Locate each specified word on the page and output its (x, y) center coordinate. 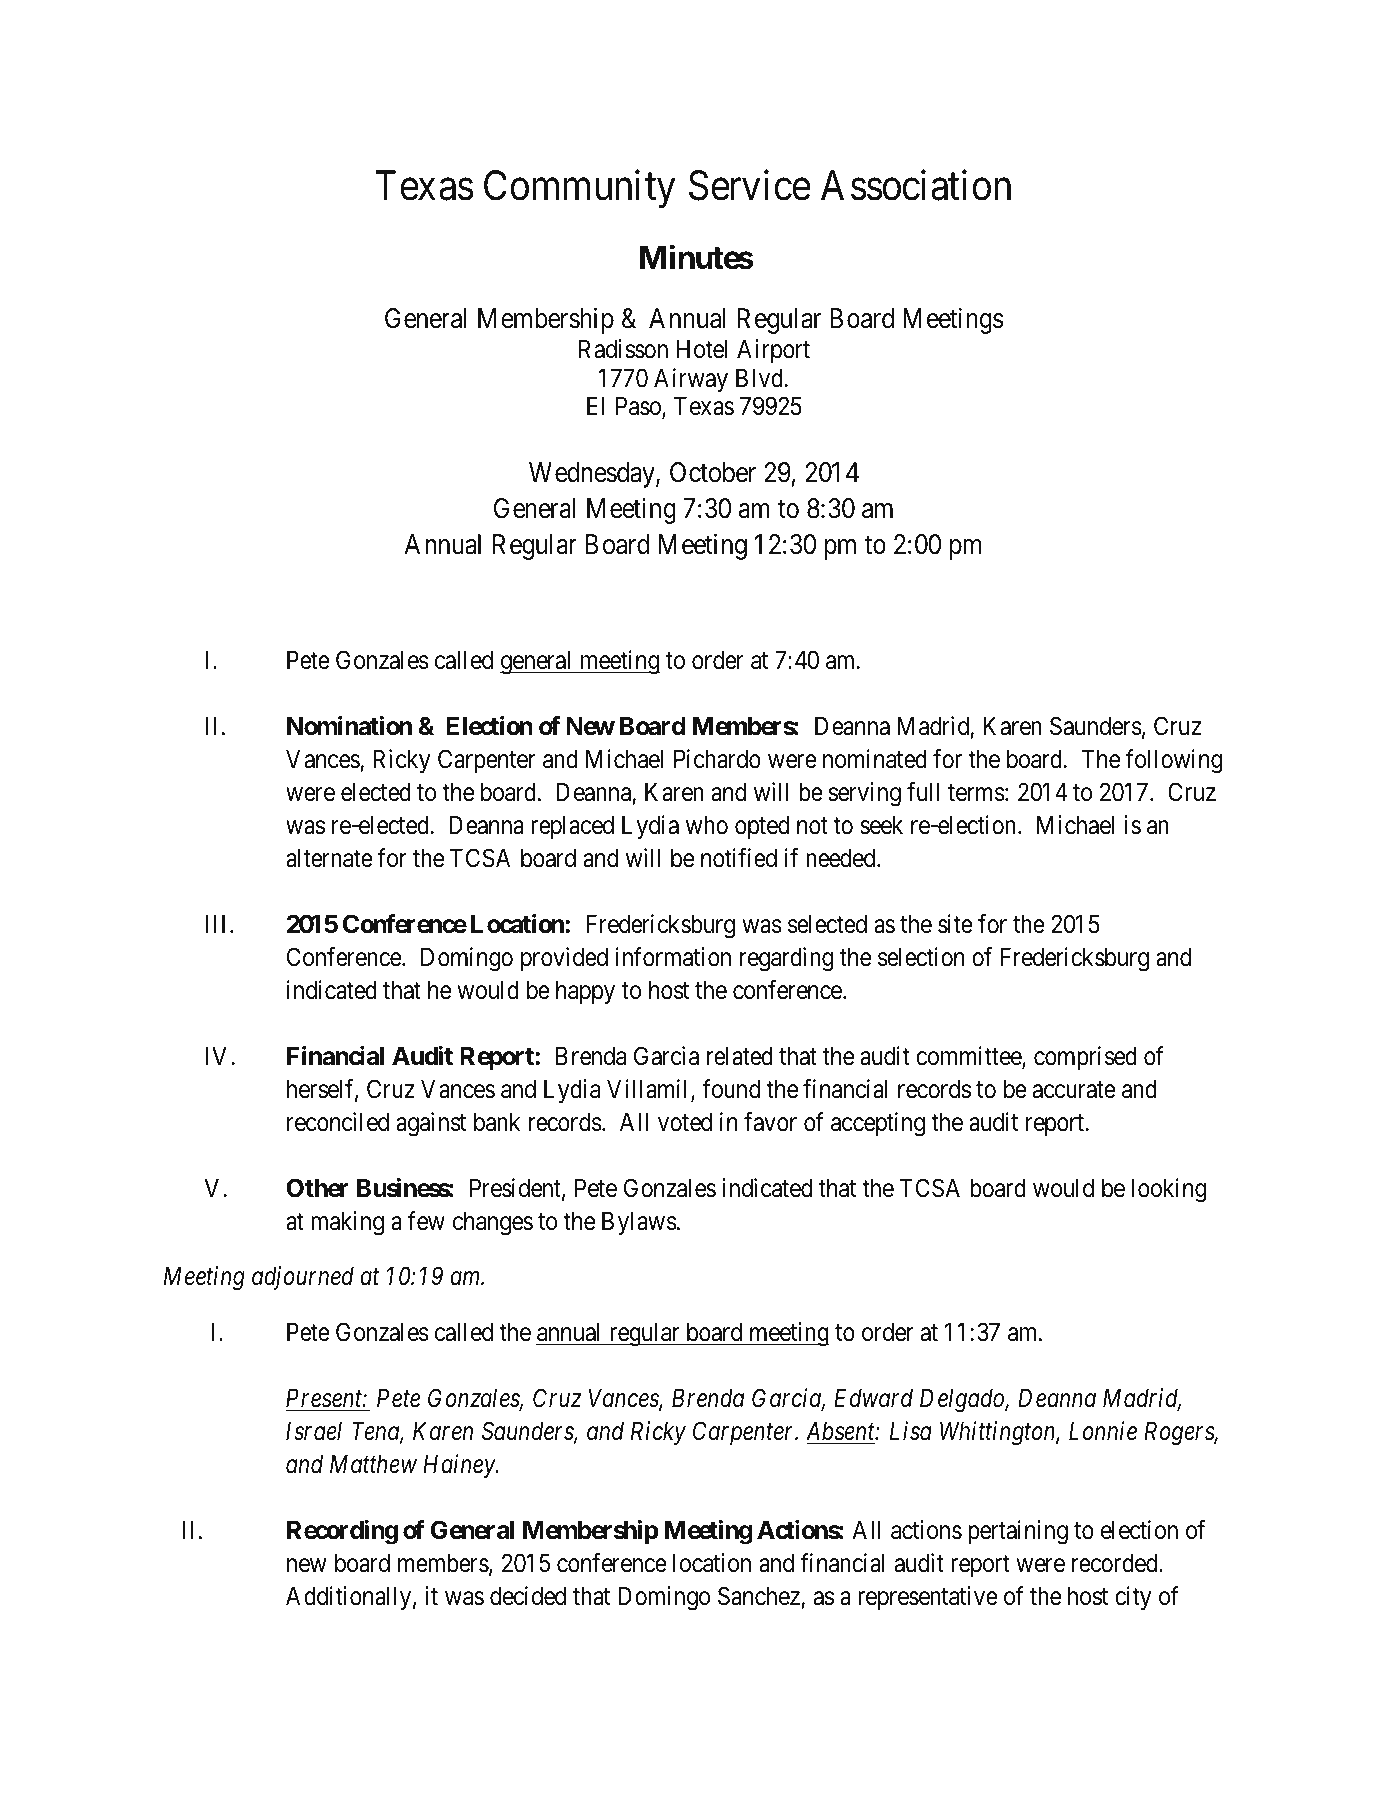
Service (750, 185)
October (713, 472)
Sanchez (759, 1596)
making (347, 1223)
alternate (329, 858)
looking (1169, 1190)
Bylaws (639, 1223)
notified (739, 858)
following (1174, 761)
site (955, 924)
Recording (342, 1532)
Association (916, 185)
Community (579, 189)
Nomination (349, 726)
